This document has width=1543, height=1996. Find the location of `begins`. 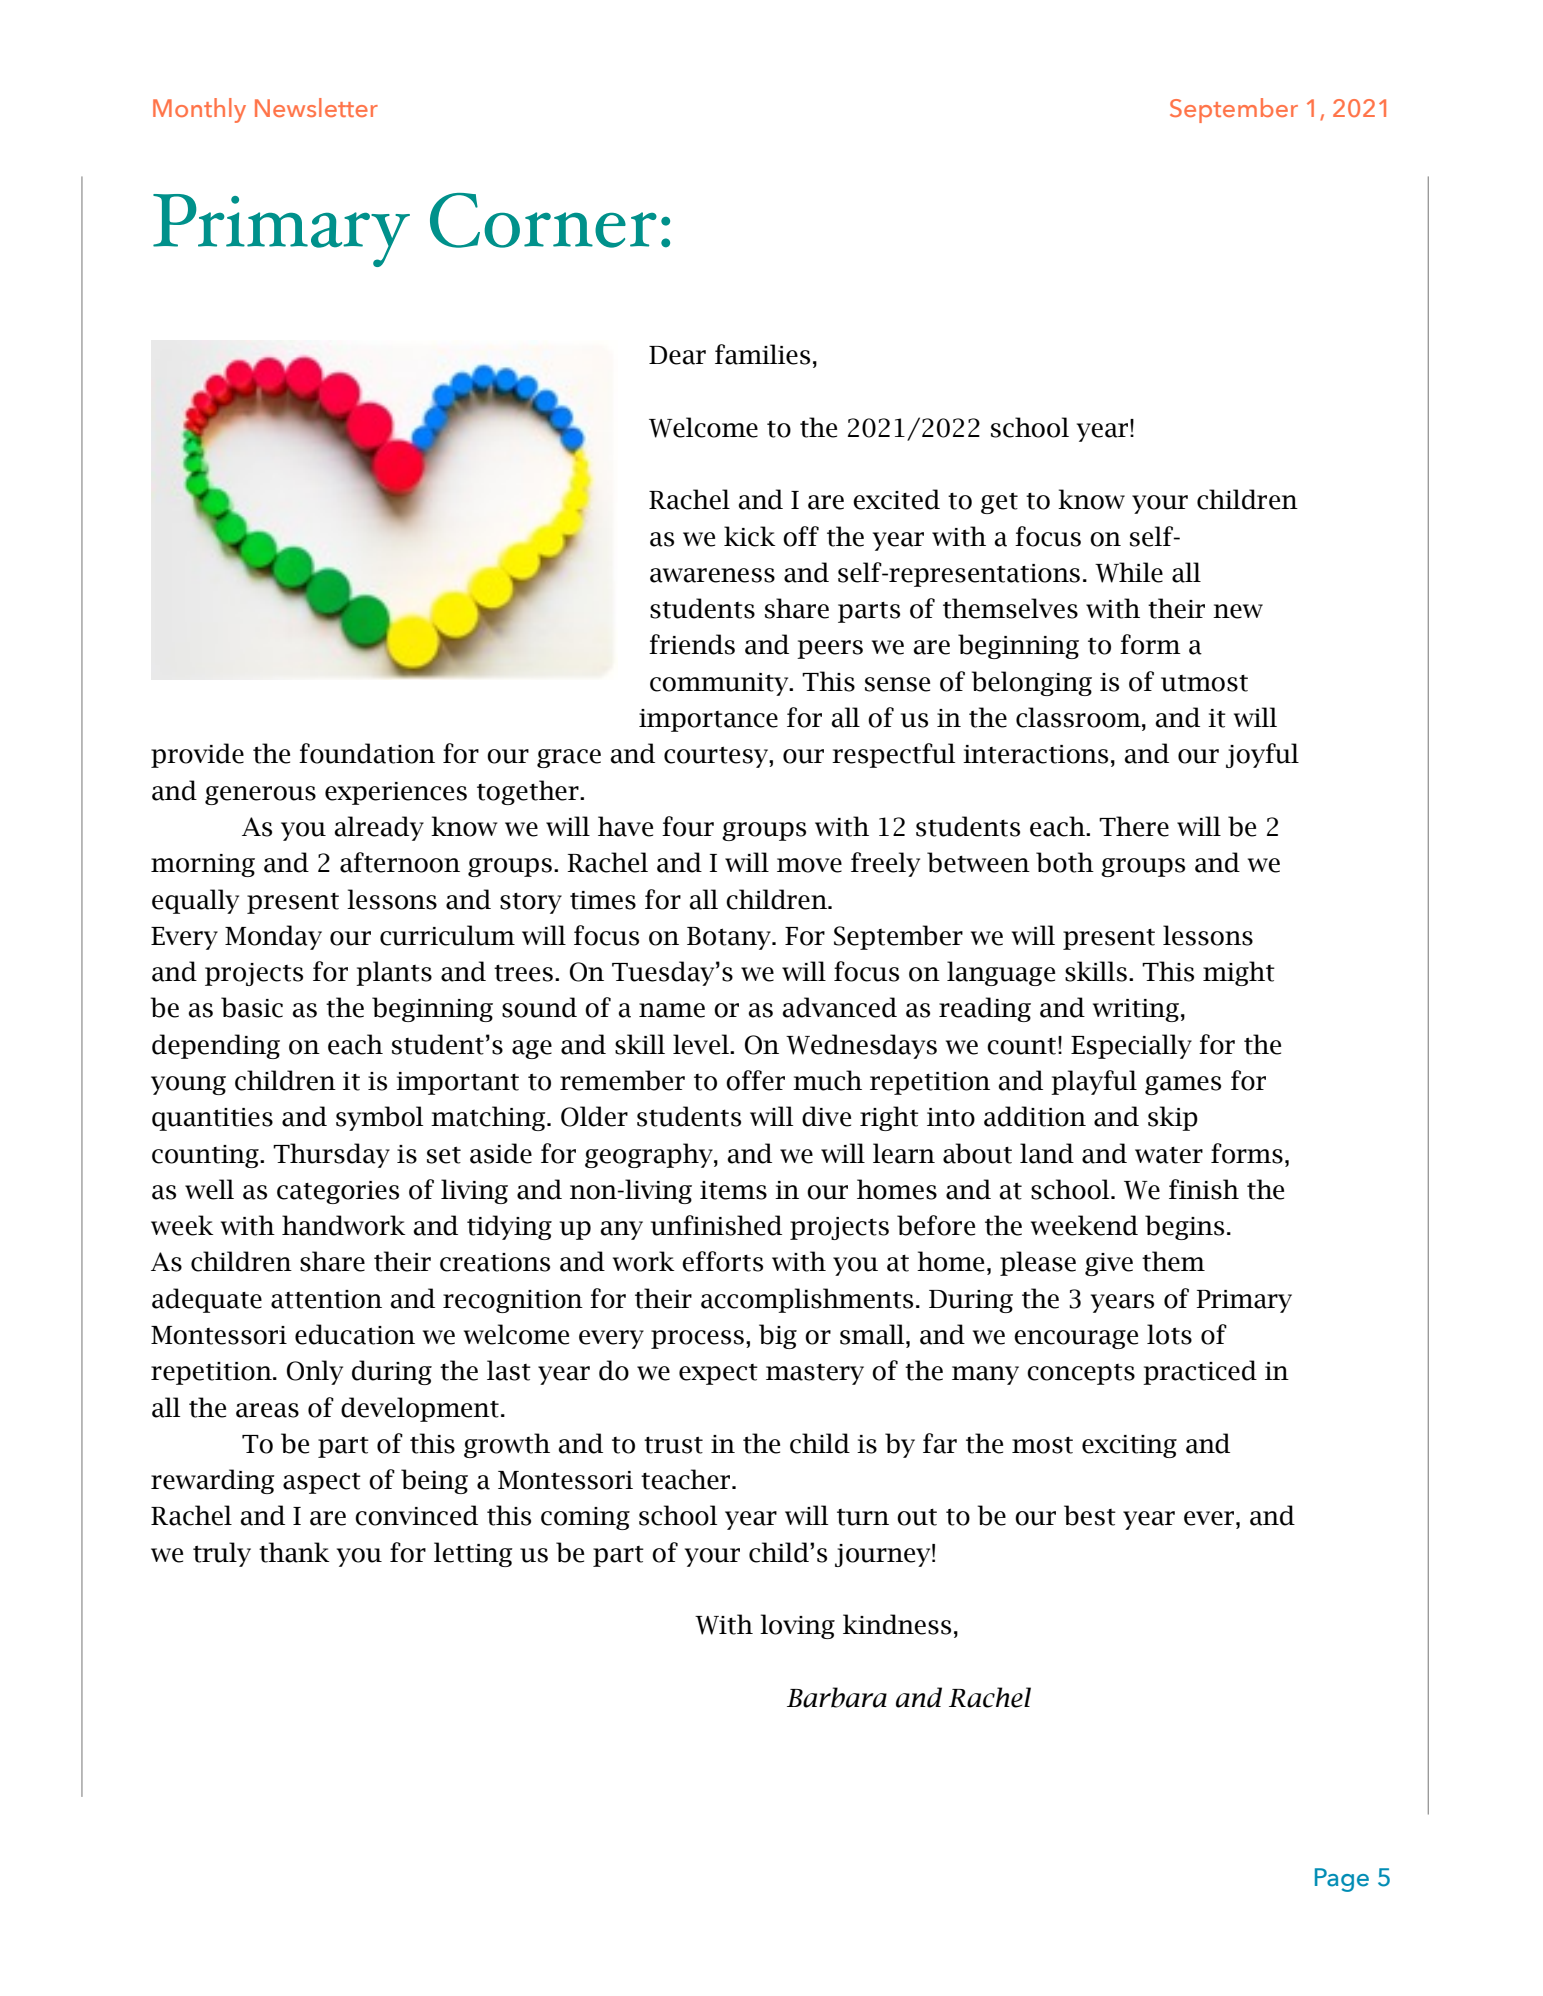

begins is located at coordinates (1184, 1227).
